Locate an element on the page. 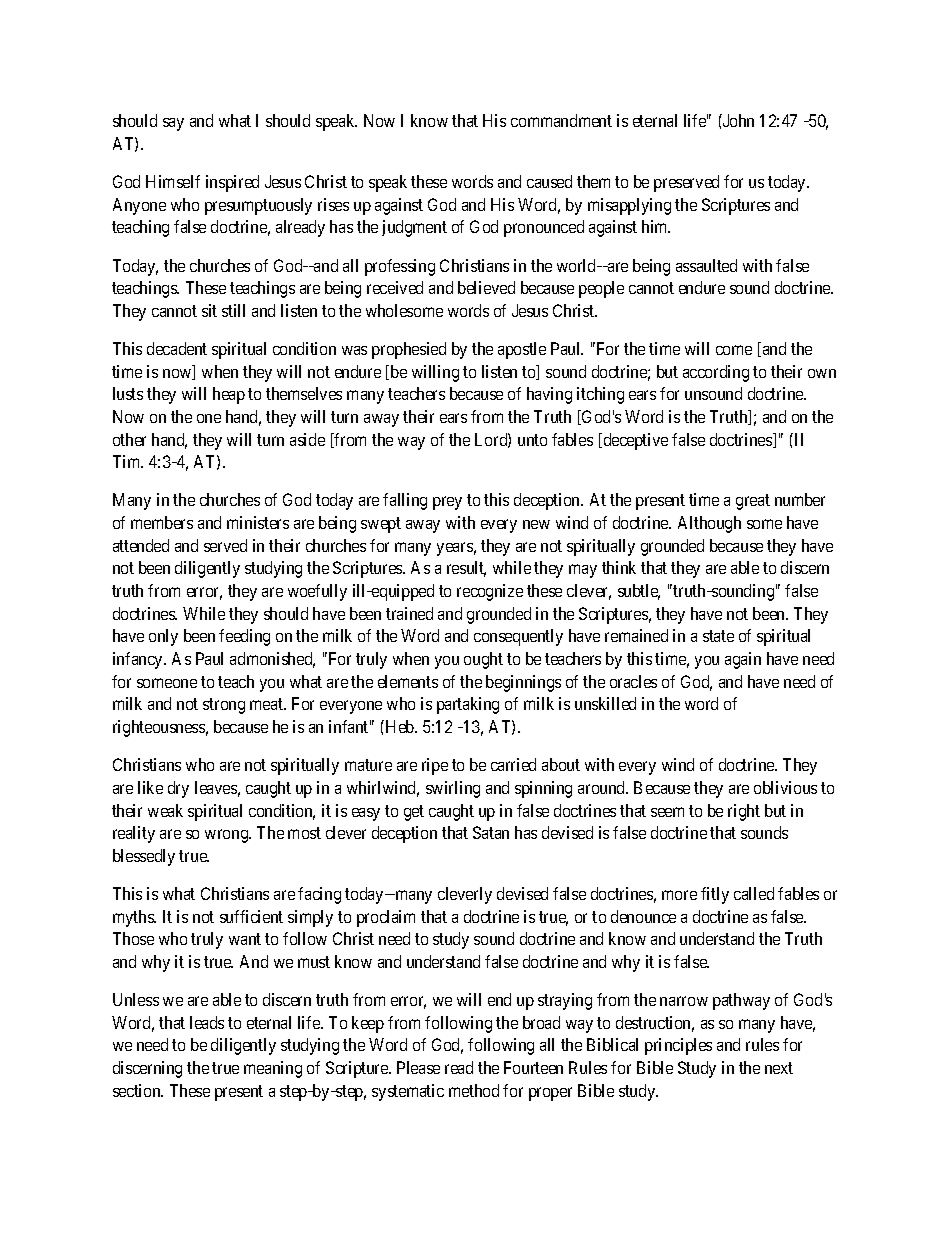 The image size is (952, 1233). feeding is located at coordinates (244, 637).
